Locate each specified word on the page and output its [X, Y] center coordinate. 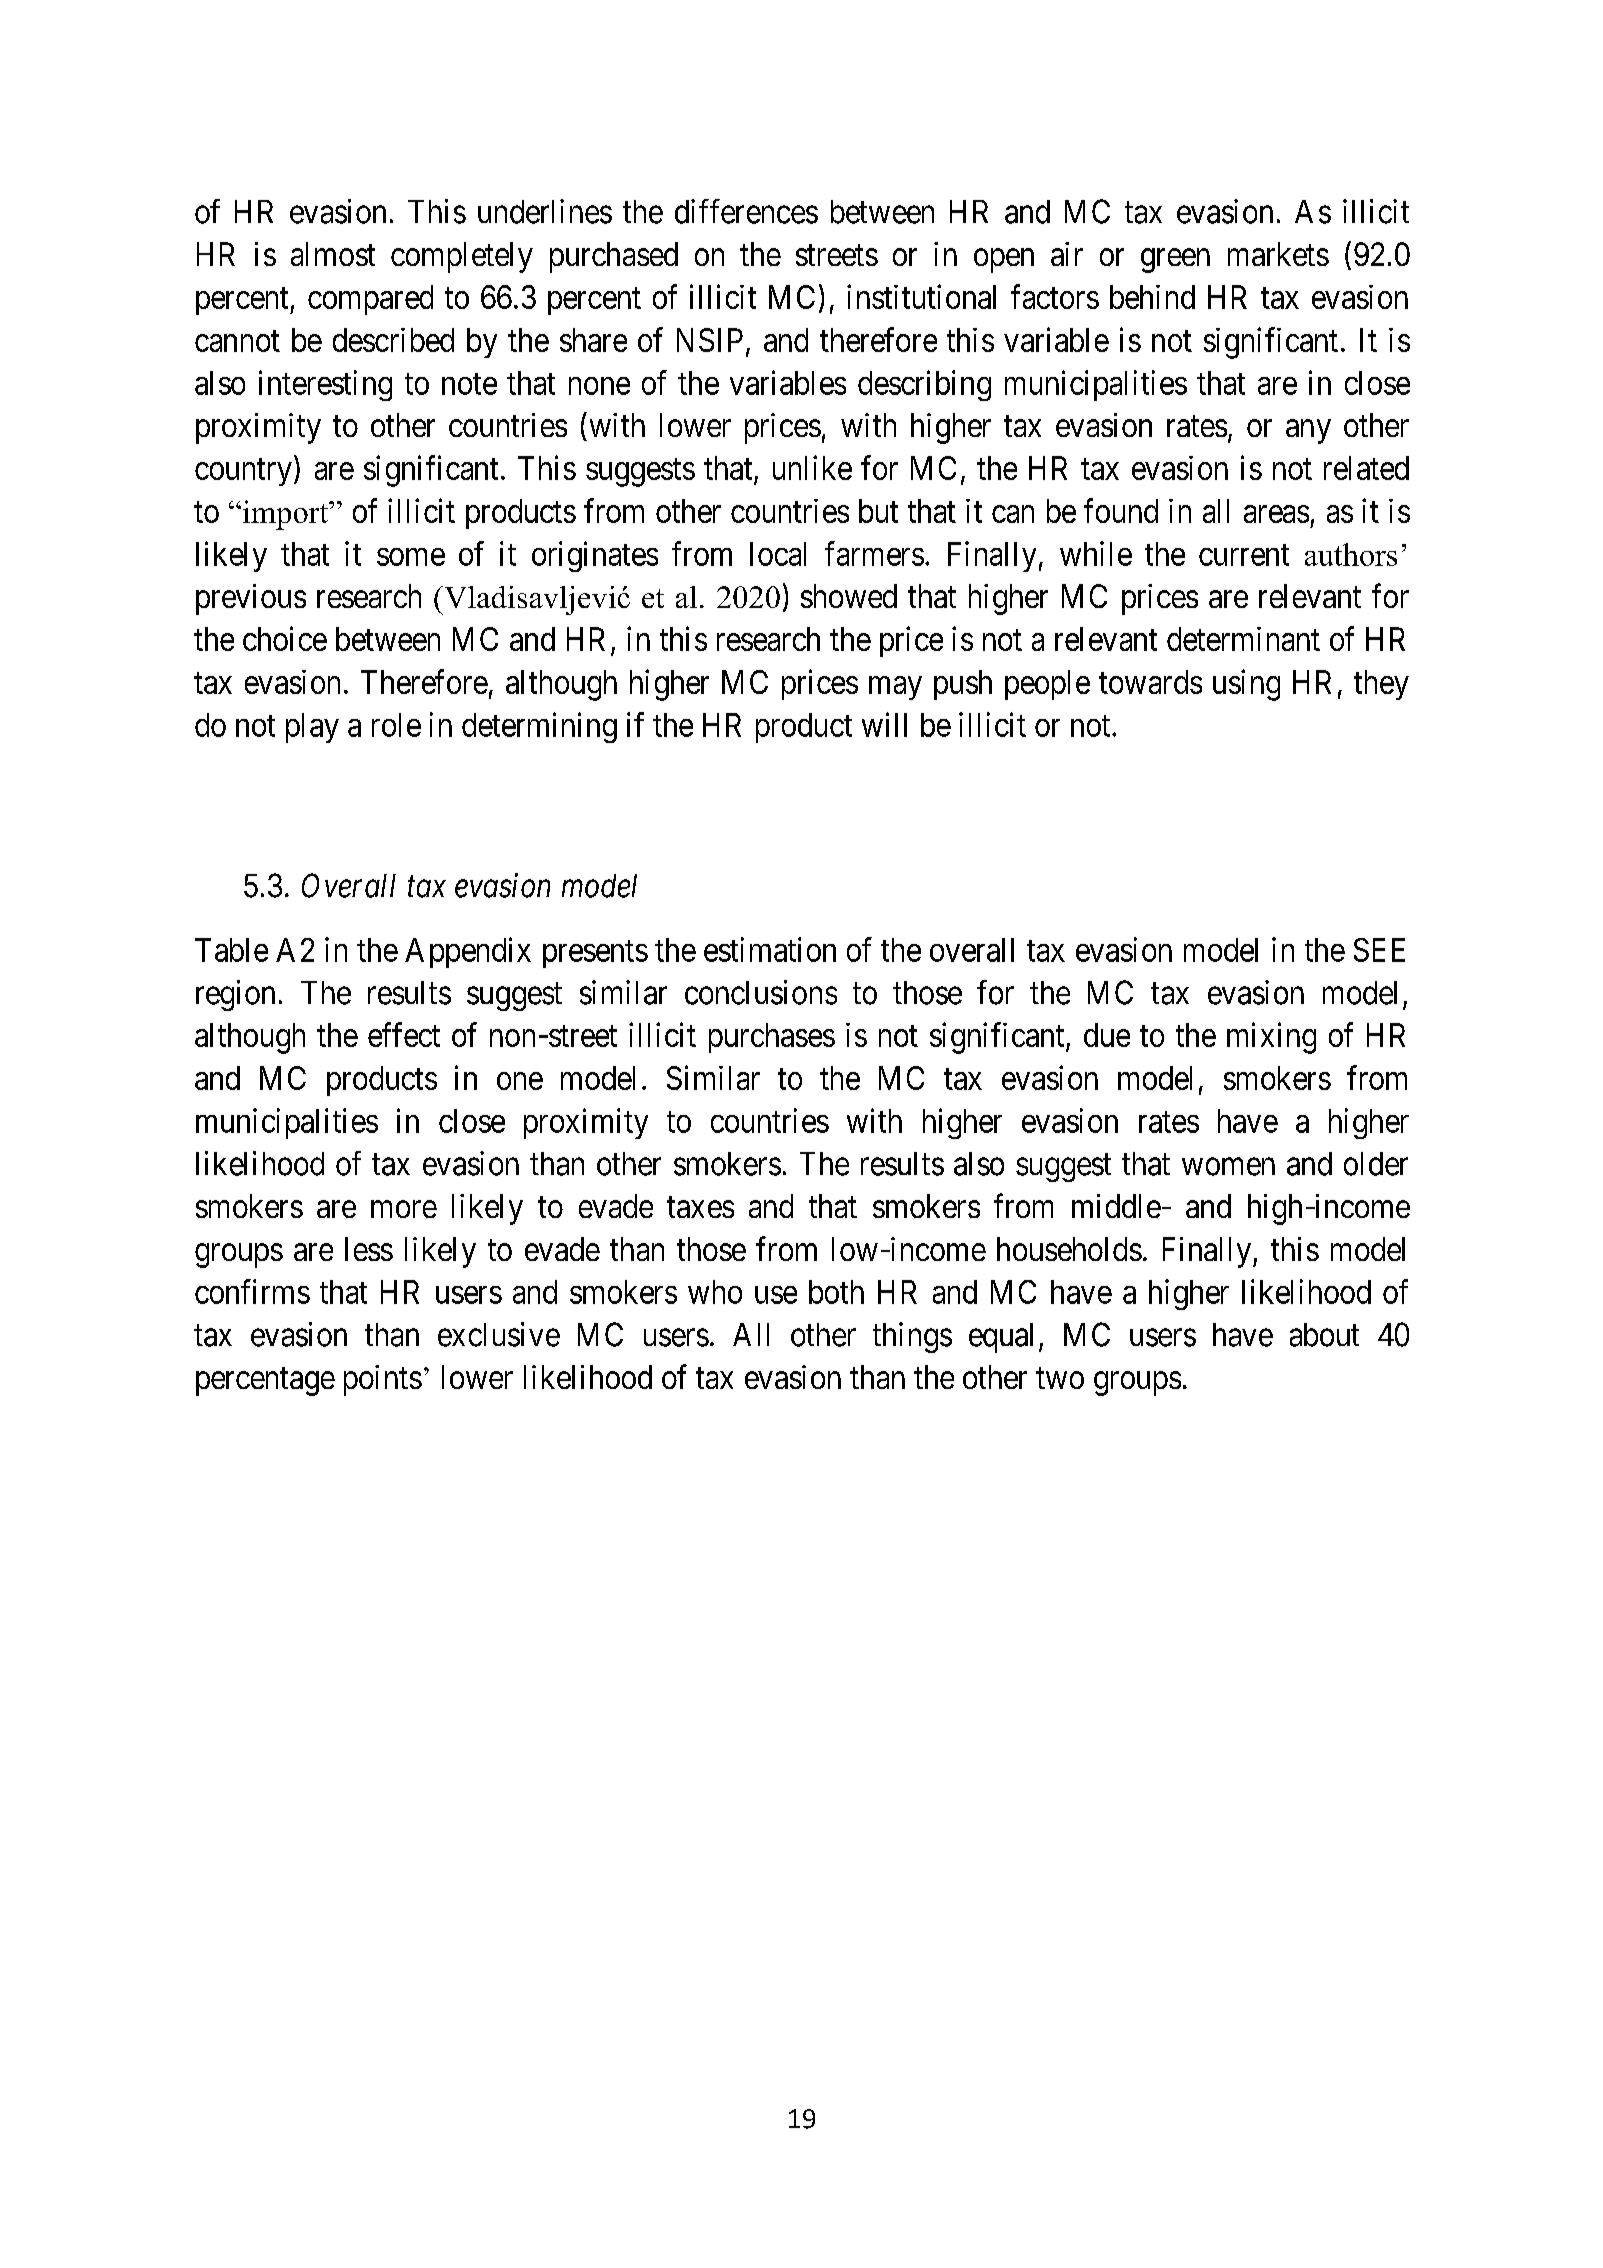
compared [370, 300]
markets [1278, 254]
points [383, 1380]
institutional [921, 296]
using [1246, 685]
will [884, 724]
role [396, 725]
